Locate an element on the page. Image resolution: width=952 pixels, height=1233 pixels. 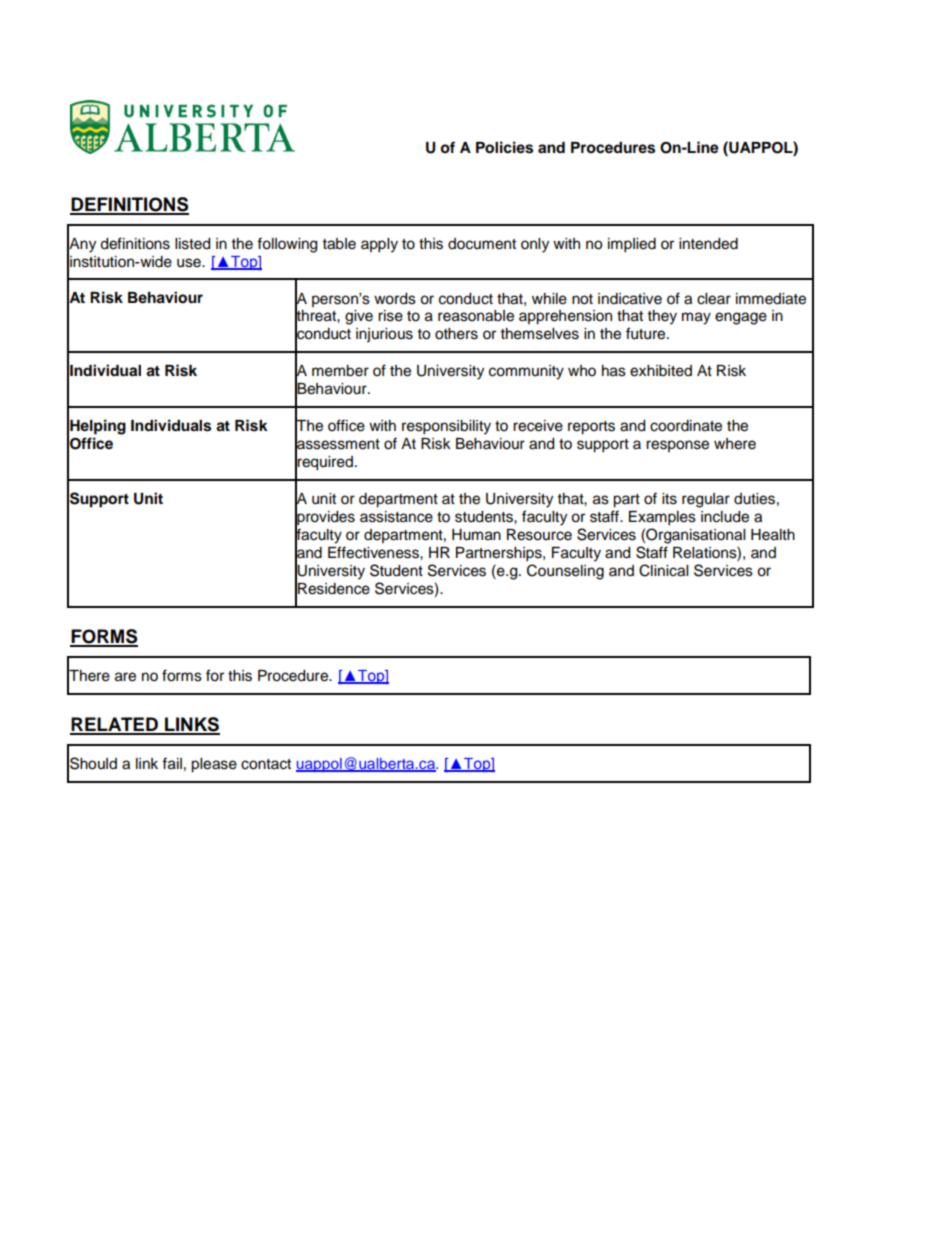
others is located at coordinates (456, 334).
